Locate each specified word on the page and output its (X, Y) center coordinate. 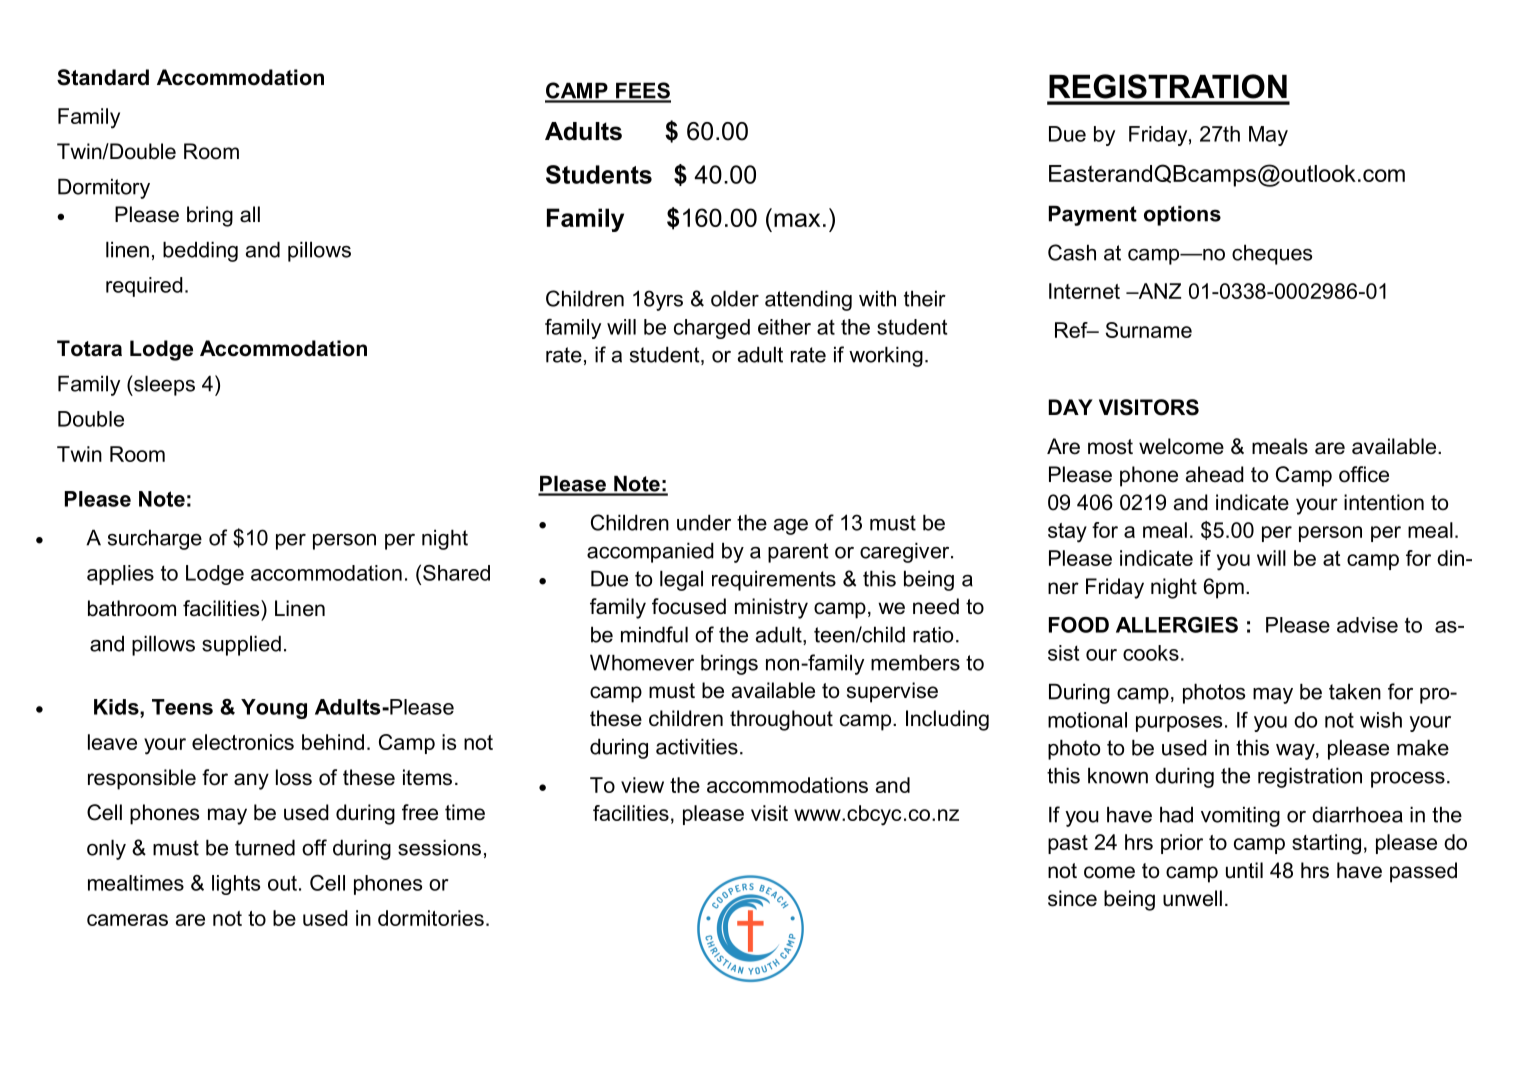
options (1182, 215)
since (1072, 898)
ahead (1215, 474)
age (791, 527)
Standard (103, 77)
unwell (1192, 898)
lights (236, 885)
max (797, 220)
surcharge (155, 539)
